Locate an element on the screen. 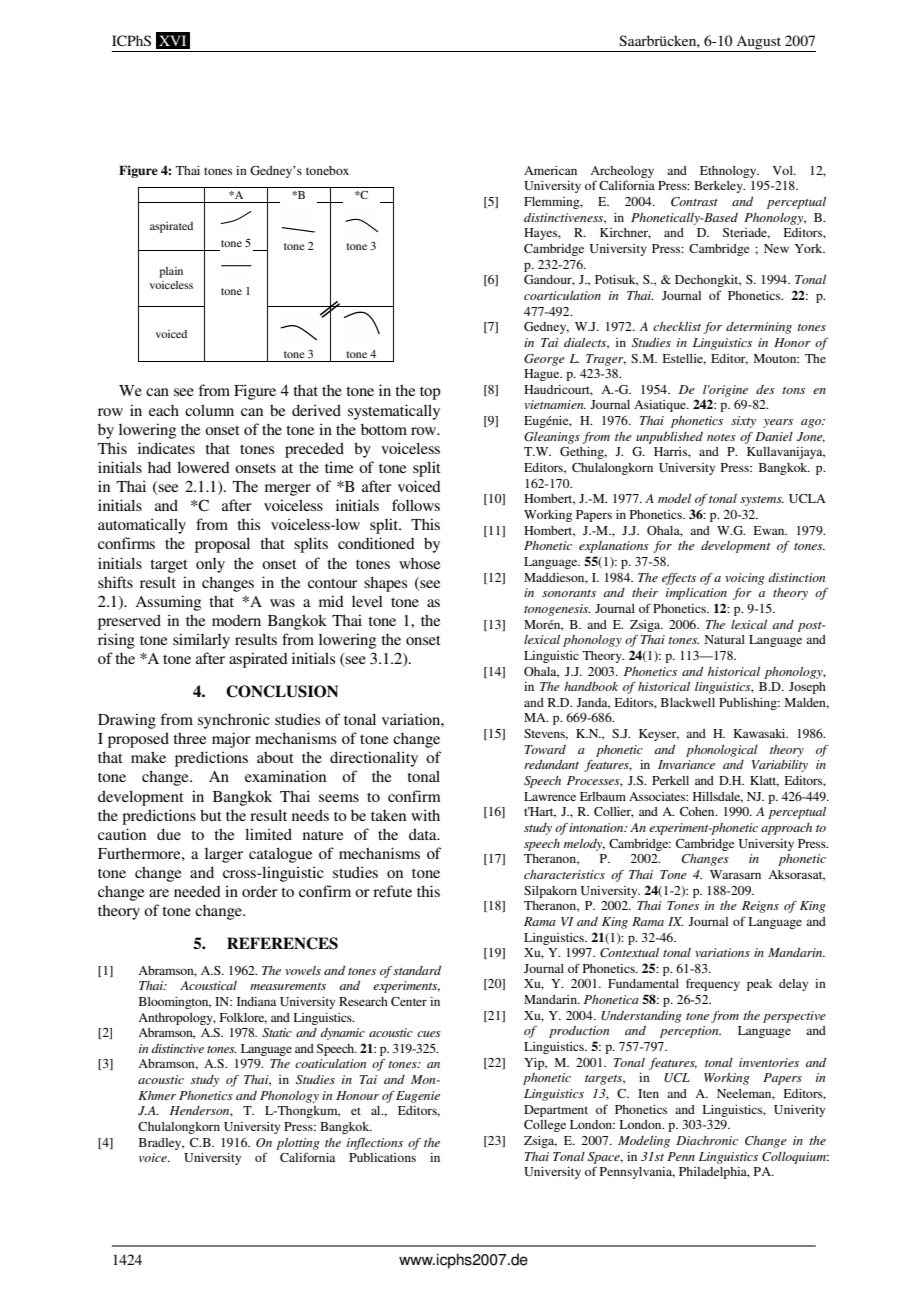  with is located at coordinates (425, 815).
